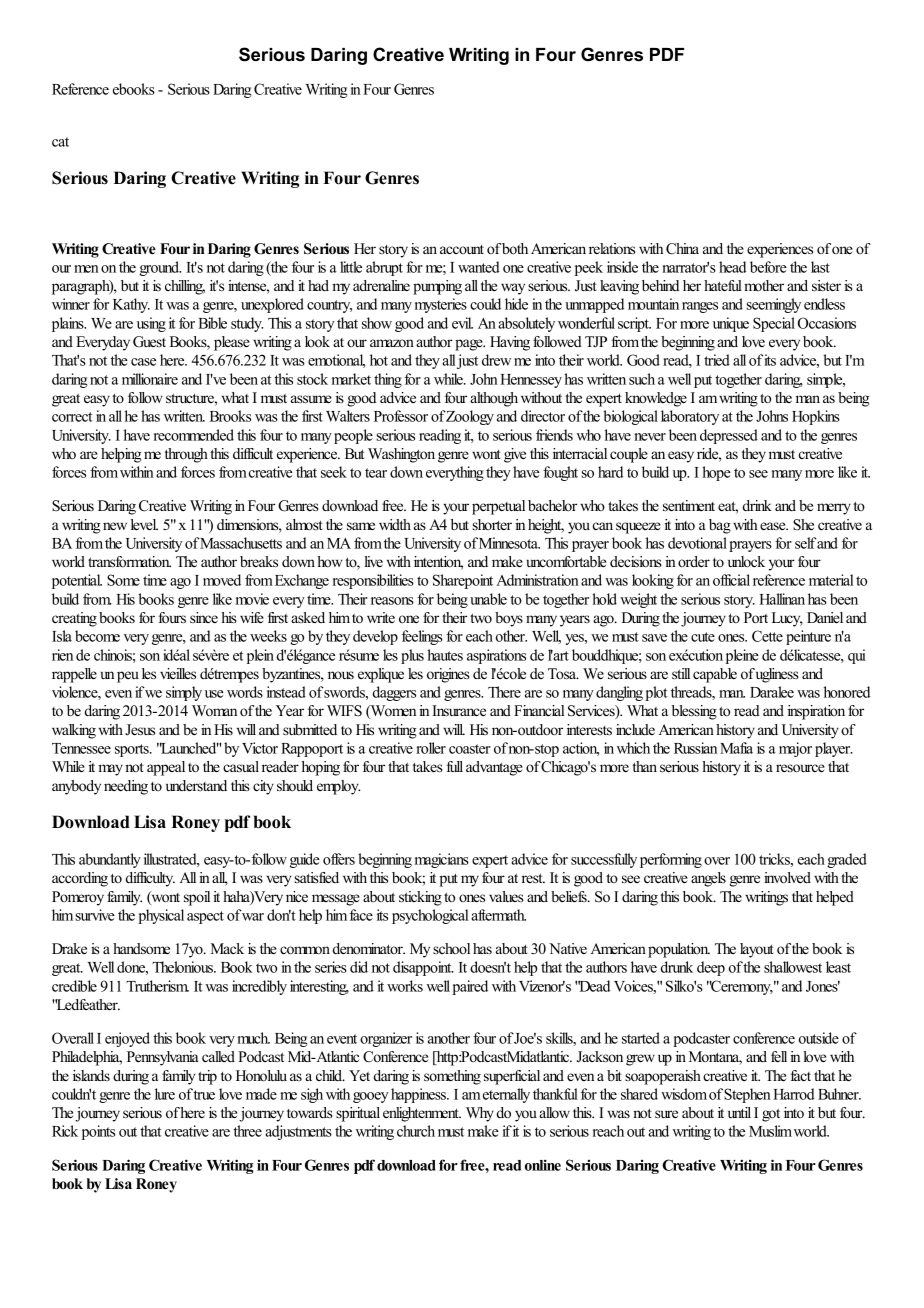 This document has width=924, height=1308. I want to click on ground, so click(160, 268).
